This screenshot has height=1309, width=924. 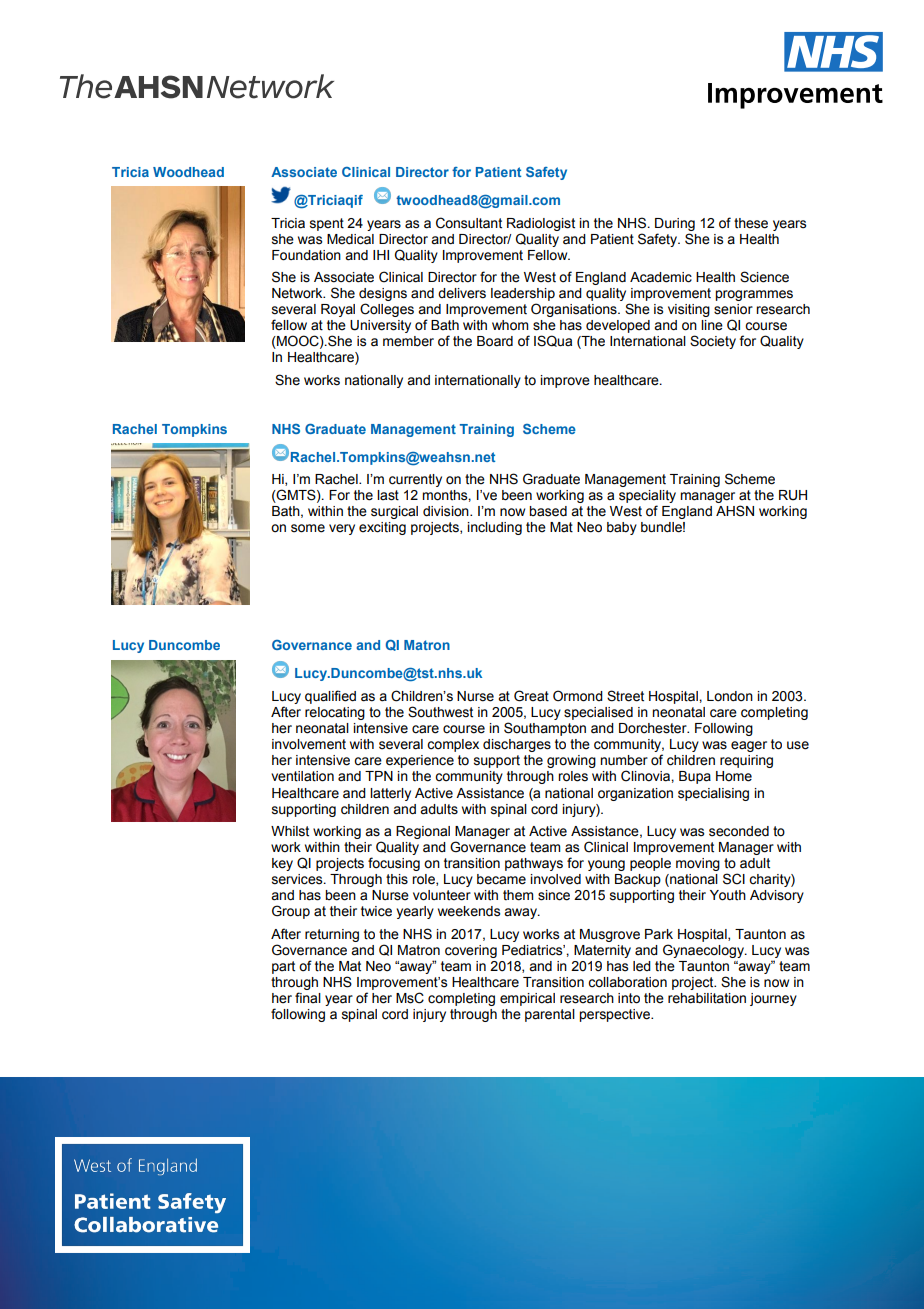 What do you see at coordinates (390, 794) in the screenshot?
I see `latterly` at bounding box center [390, 794].
